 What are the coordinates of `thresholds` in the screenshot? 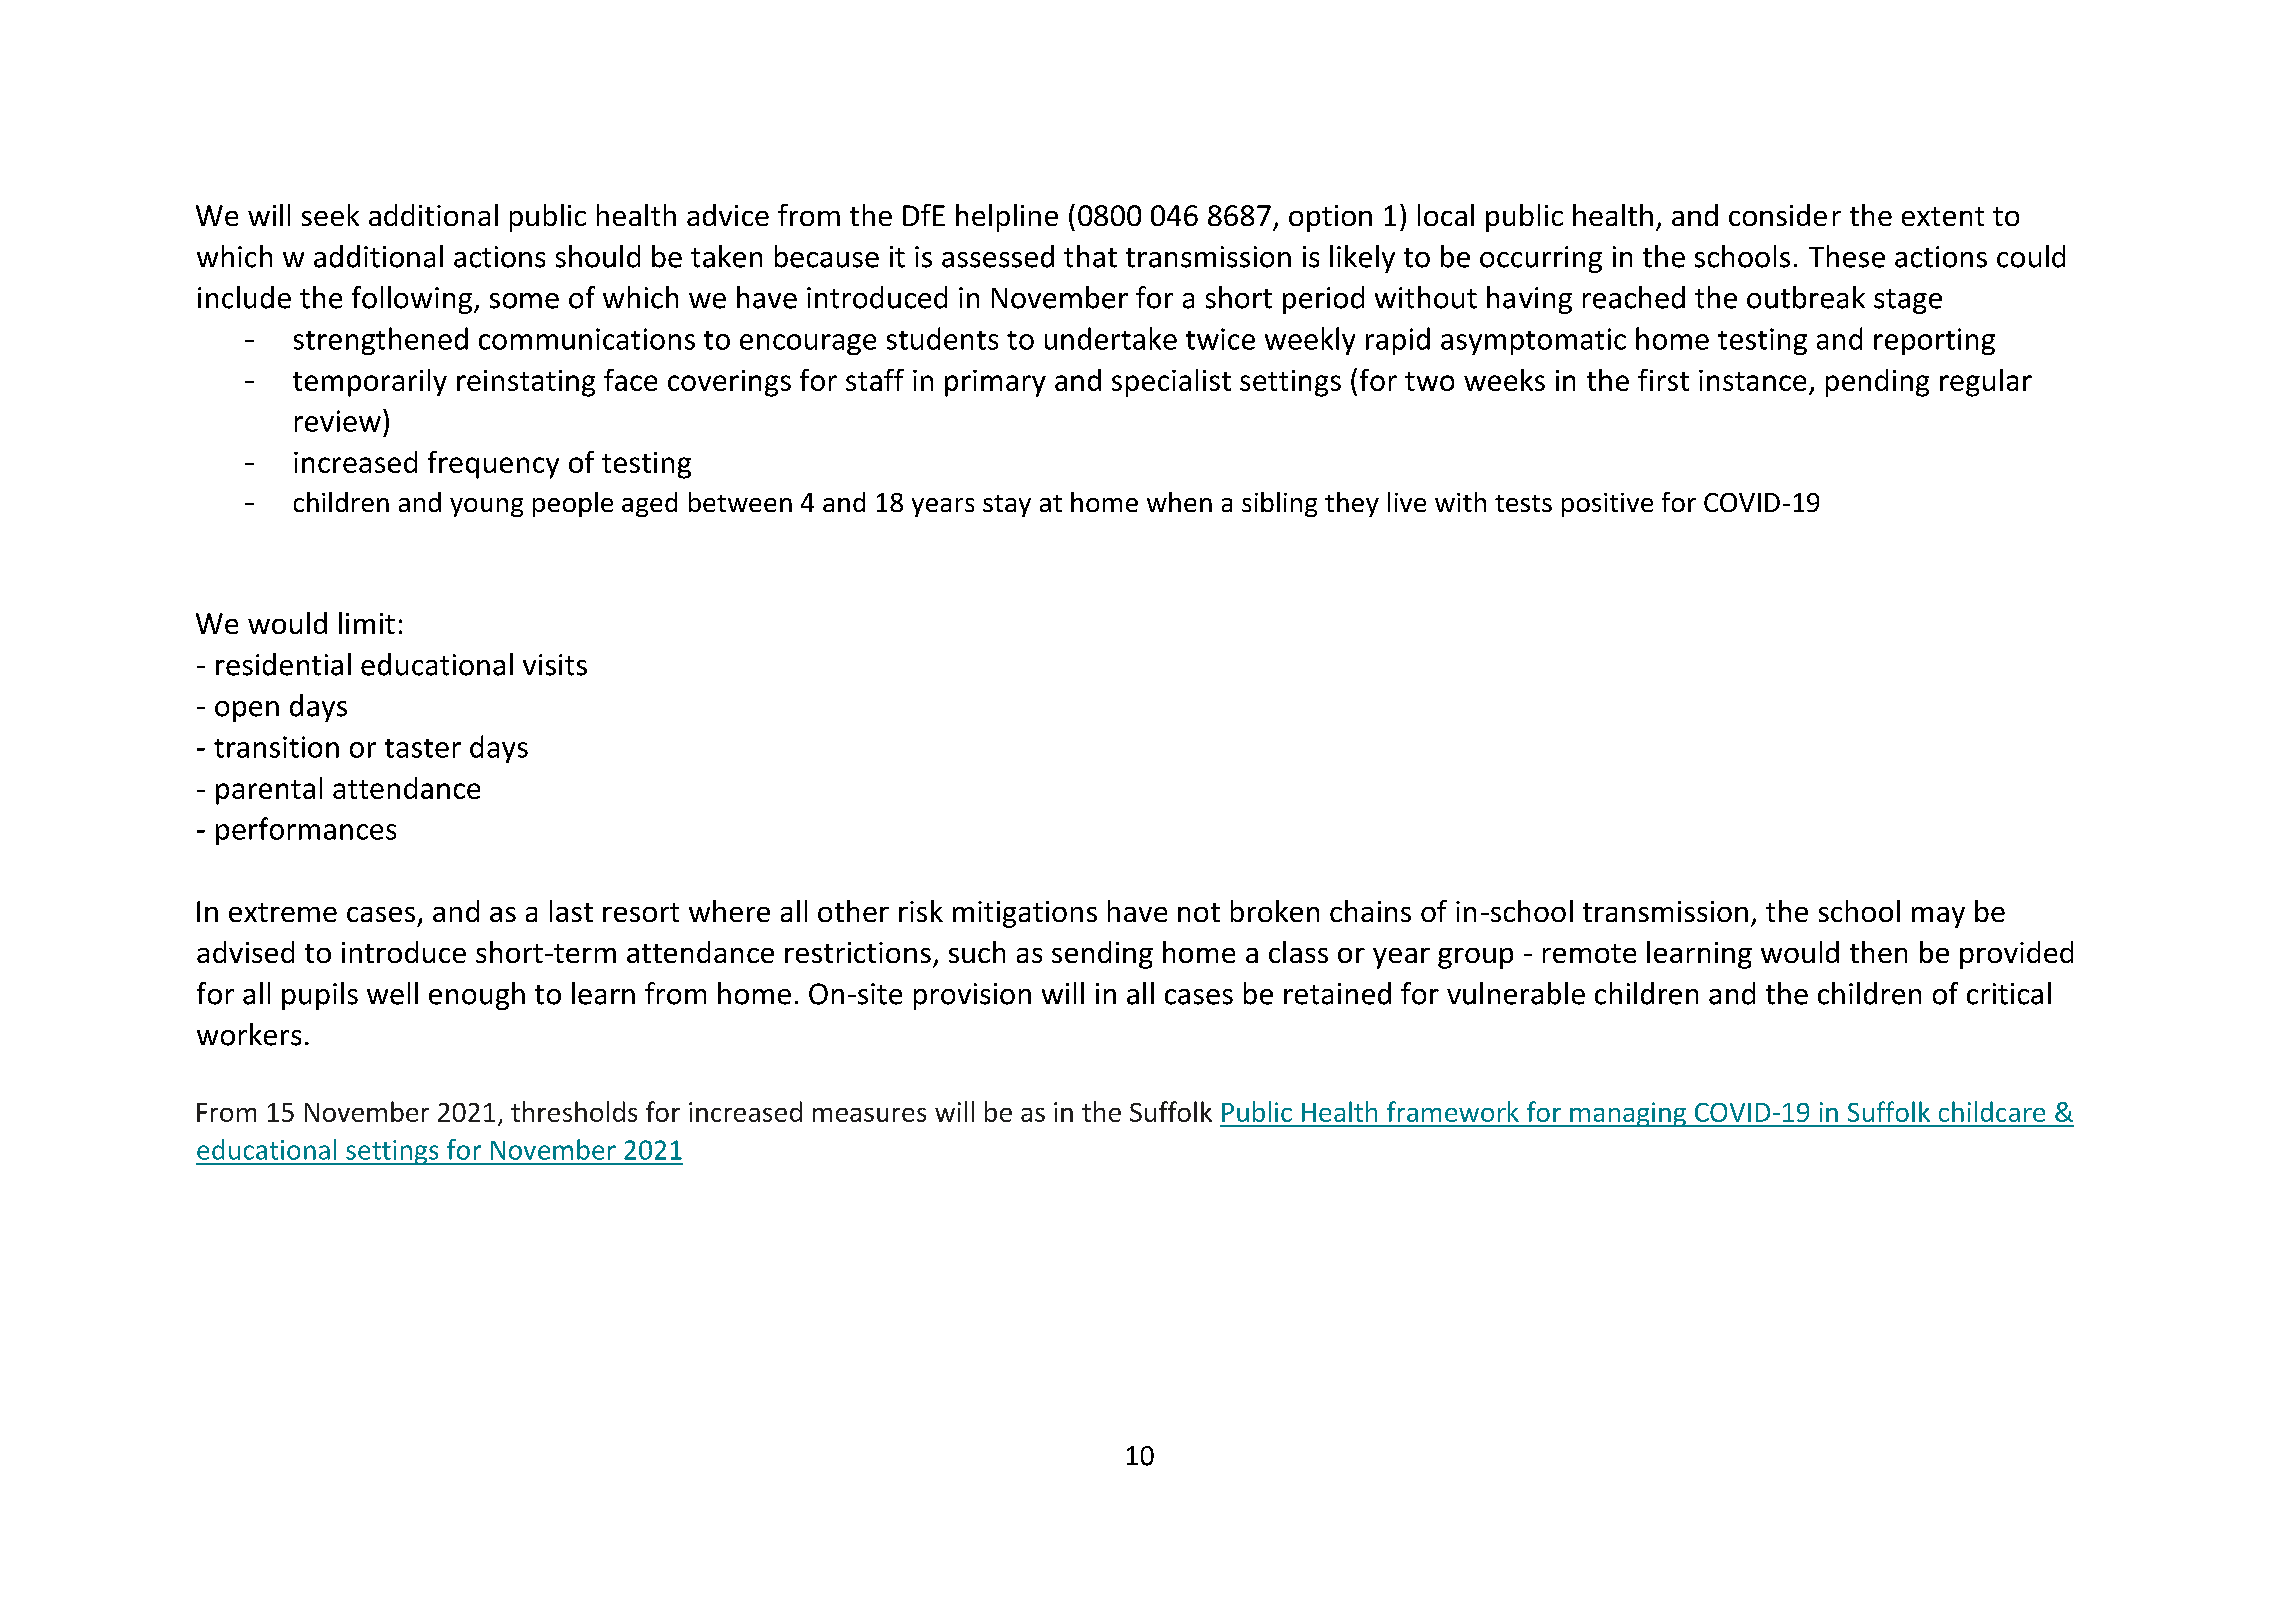 It's located at (574, 1111).
